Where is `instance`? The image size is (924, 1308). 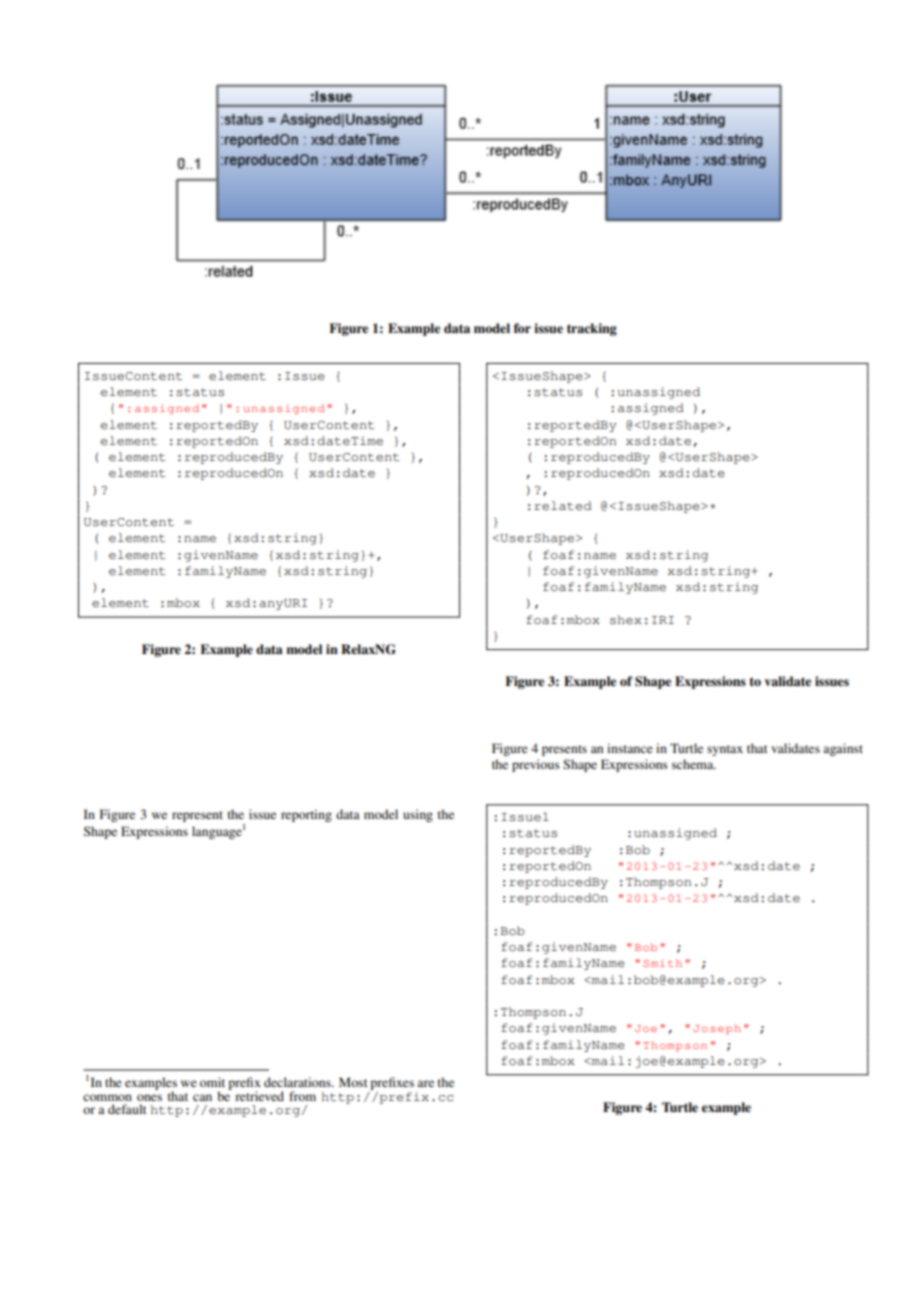 instance is located at coordinates (630, 748).
